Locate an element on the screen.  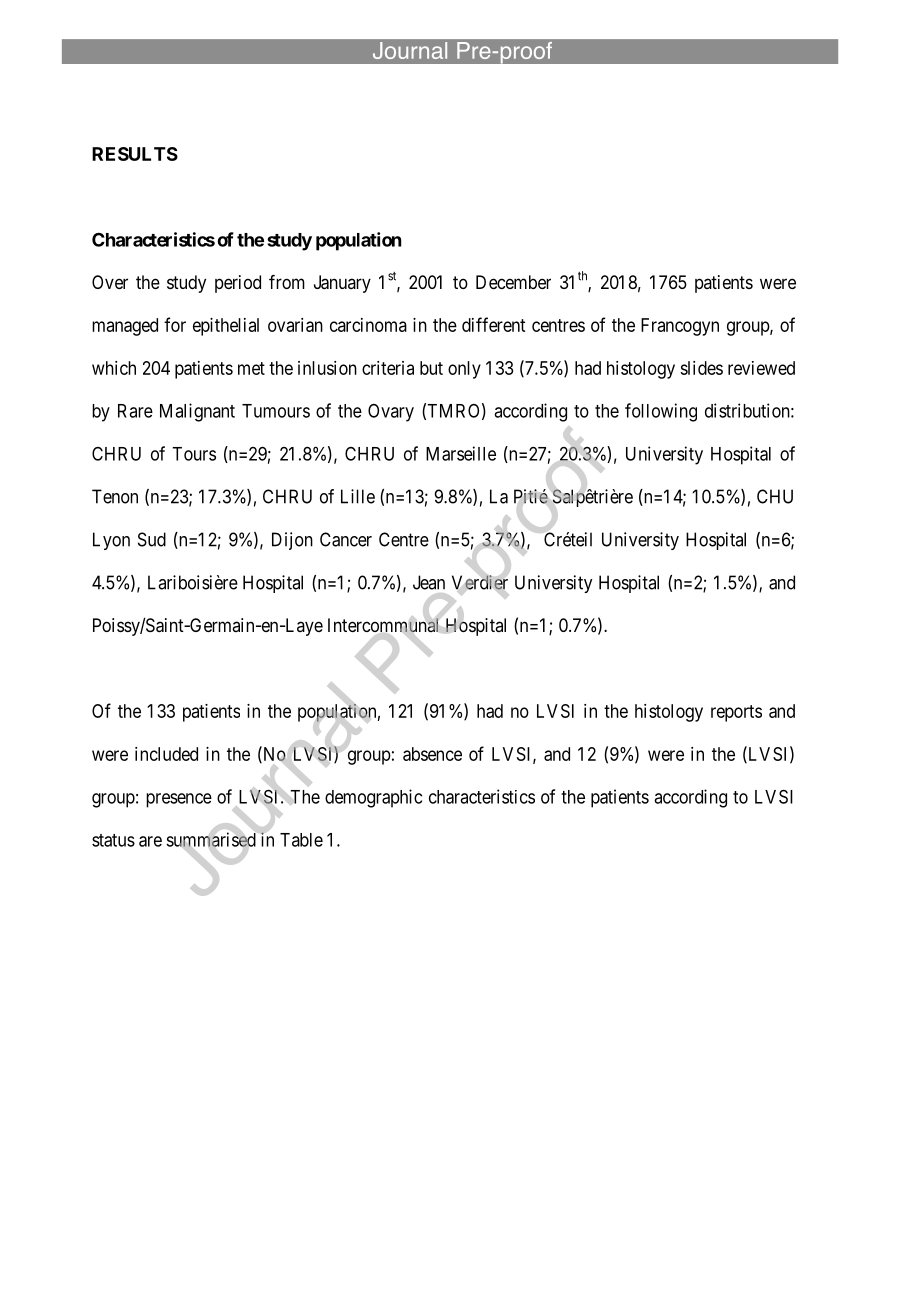
RESULTS is located at coordinates (135, 154).
